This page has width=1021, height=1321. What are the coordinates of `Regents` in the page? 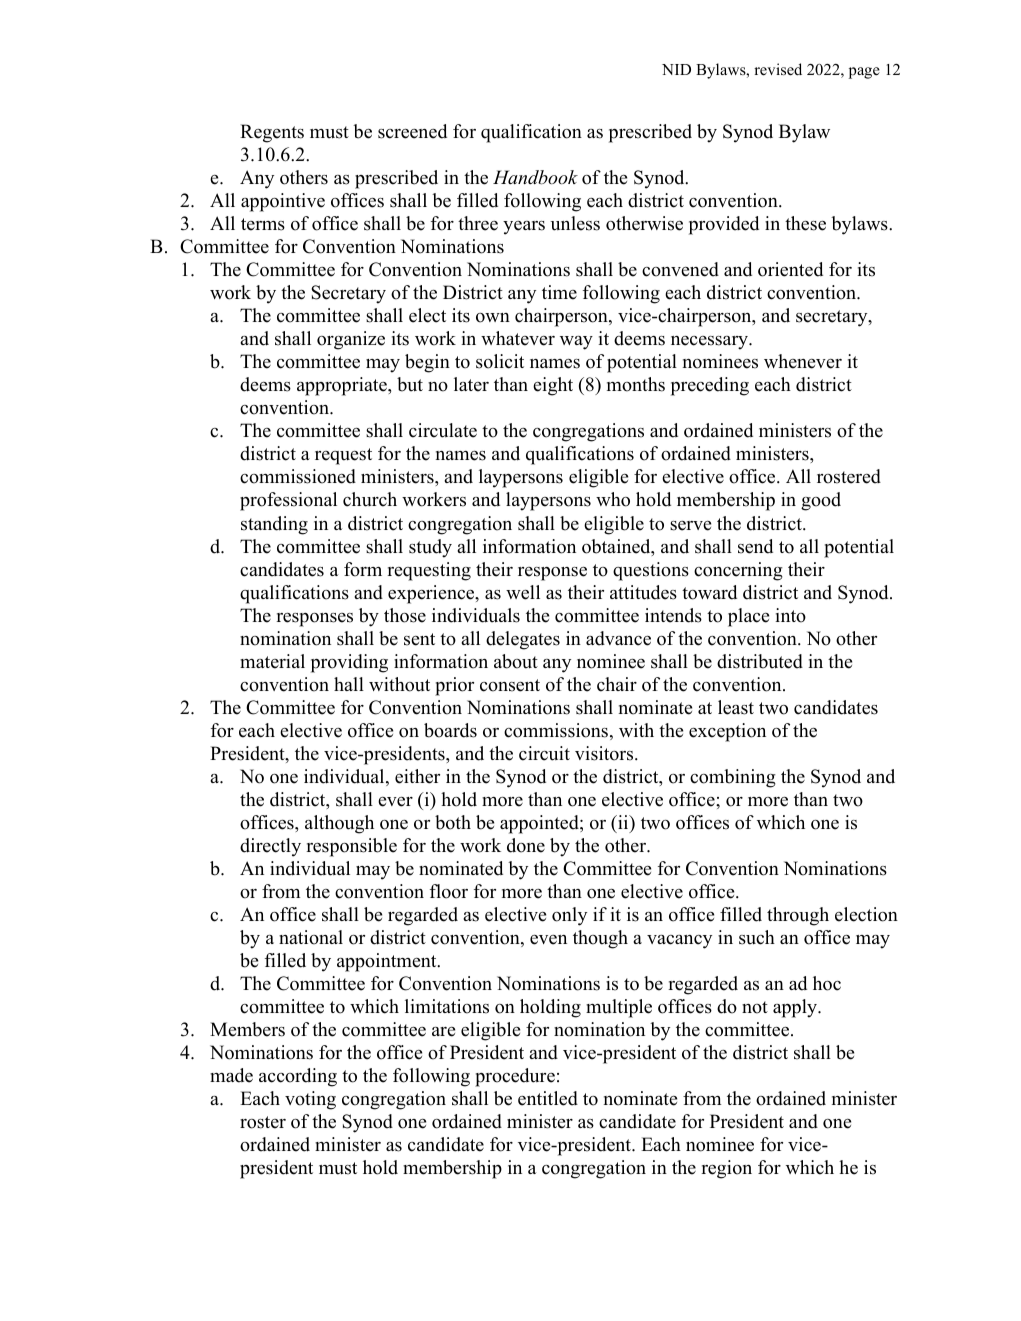 It's located at (272, 133).
